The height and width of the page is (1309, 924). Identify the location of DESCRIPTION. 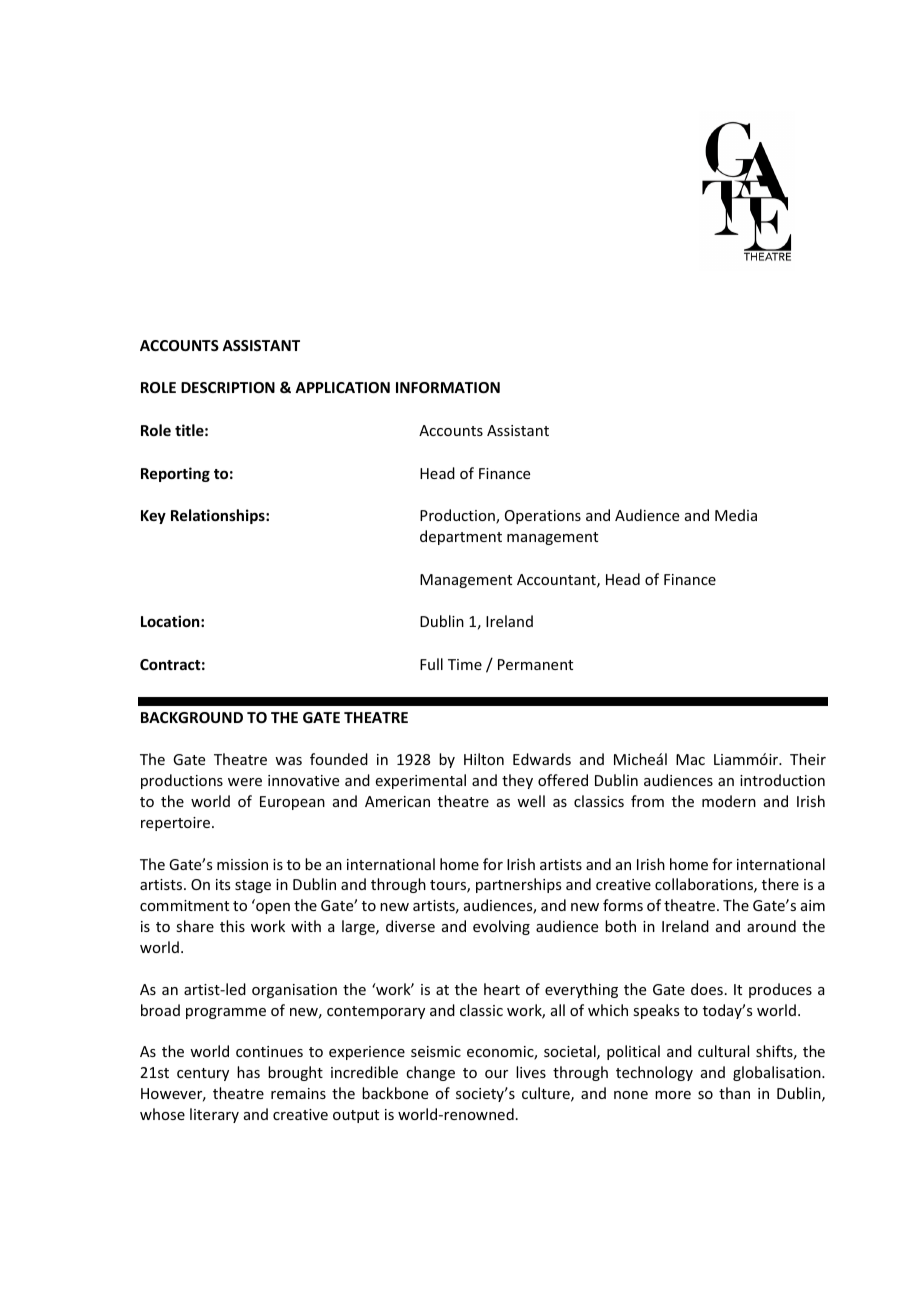
(228, 387).
